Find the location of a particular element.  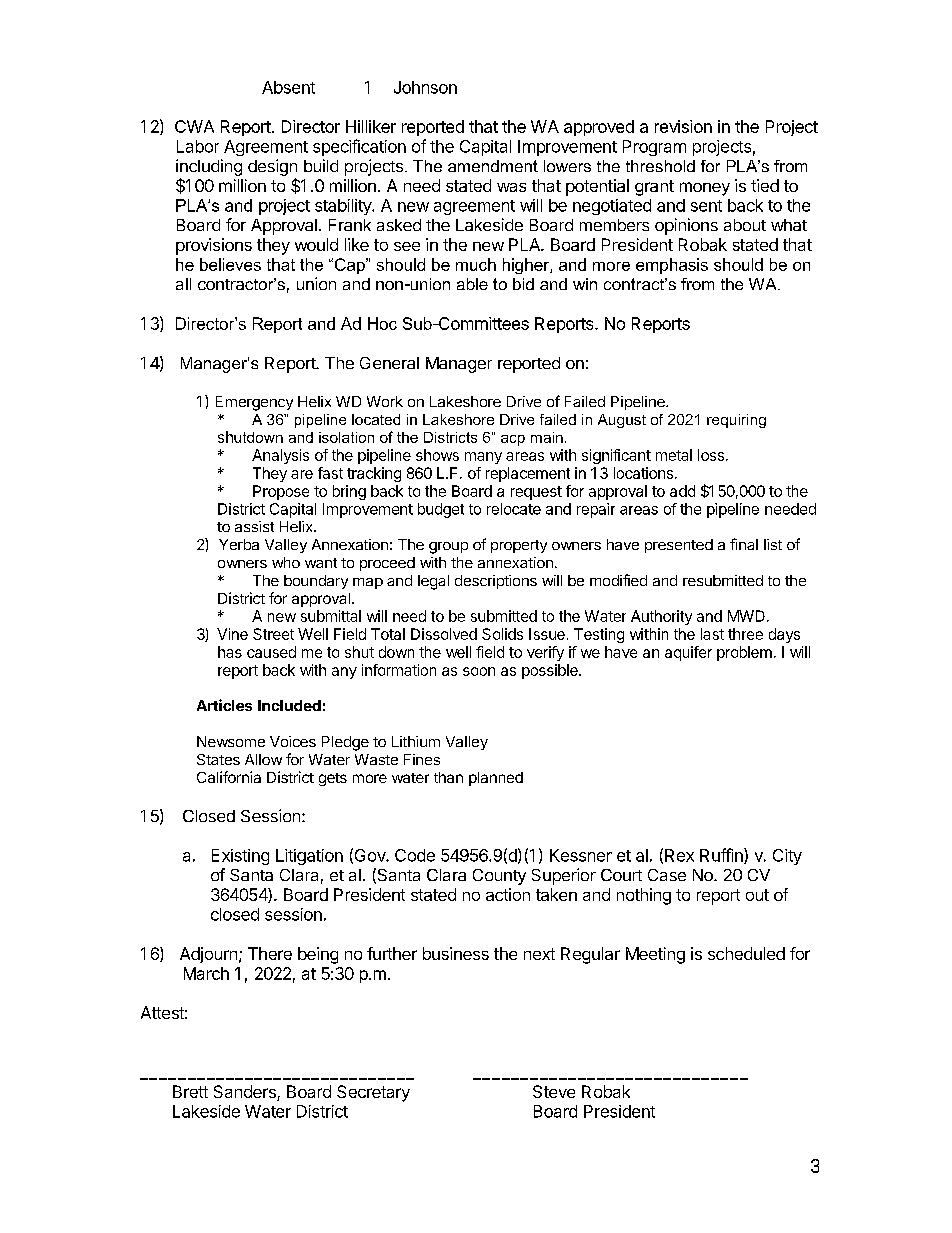

who is located at coordinates (286, 562).
